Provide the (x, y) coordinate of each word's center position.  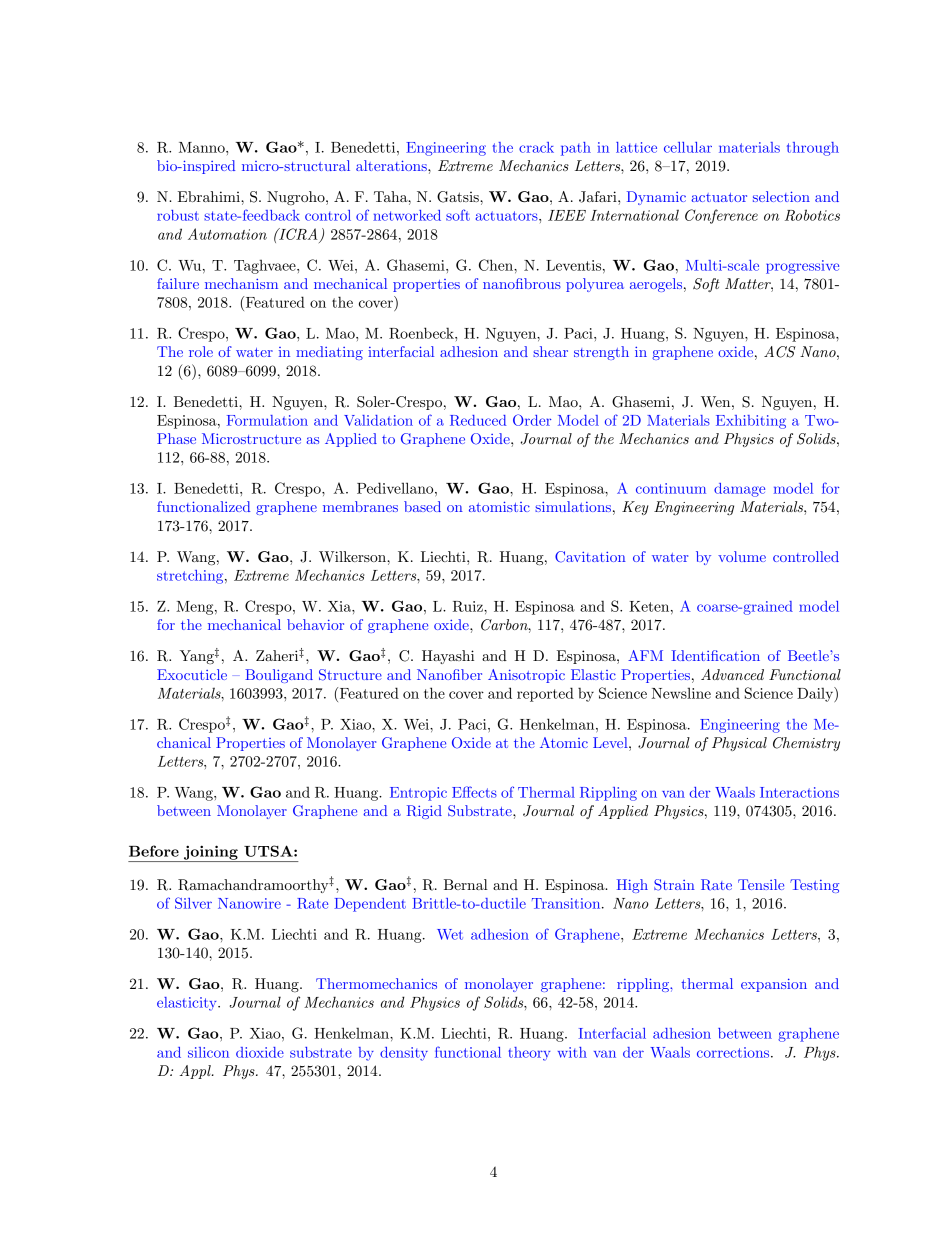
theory (529, 1054)
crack (536, 147)
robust (178, 215)
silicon (208, 1052)
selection (781, 196)
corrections (734, 1052)
